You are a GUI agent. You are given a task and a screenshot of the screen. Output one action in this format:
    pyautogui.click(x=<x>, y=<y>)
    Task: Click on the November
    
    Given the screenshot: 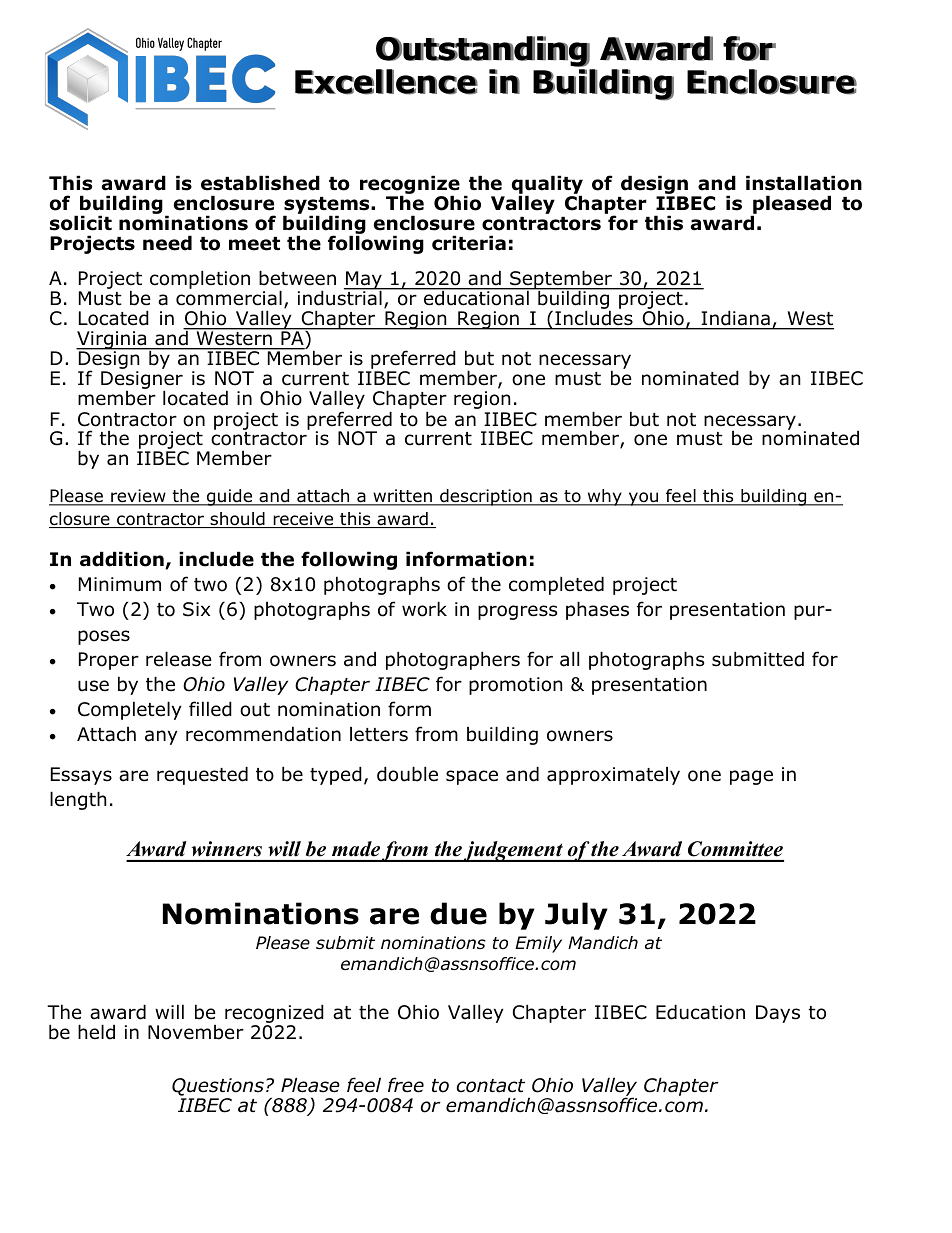 What is the action you would take?
    pyautogui.click(x=196, y=1032)
